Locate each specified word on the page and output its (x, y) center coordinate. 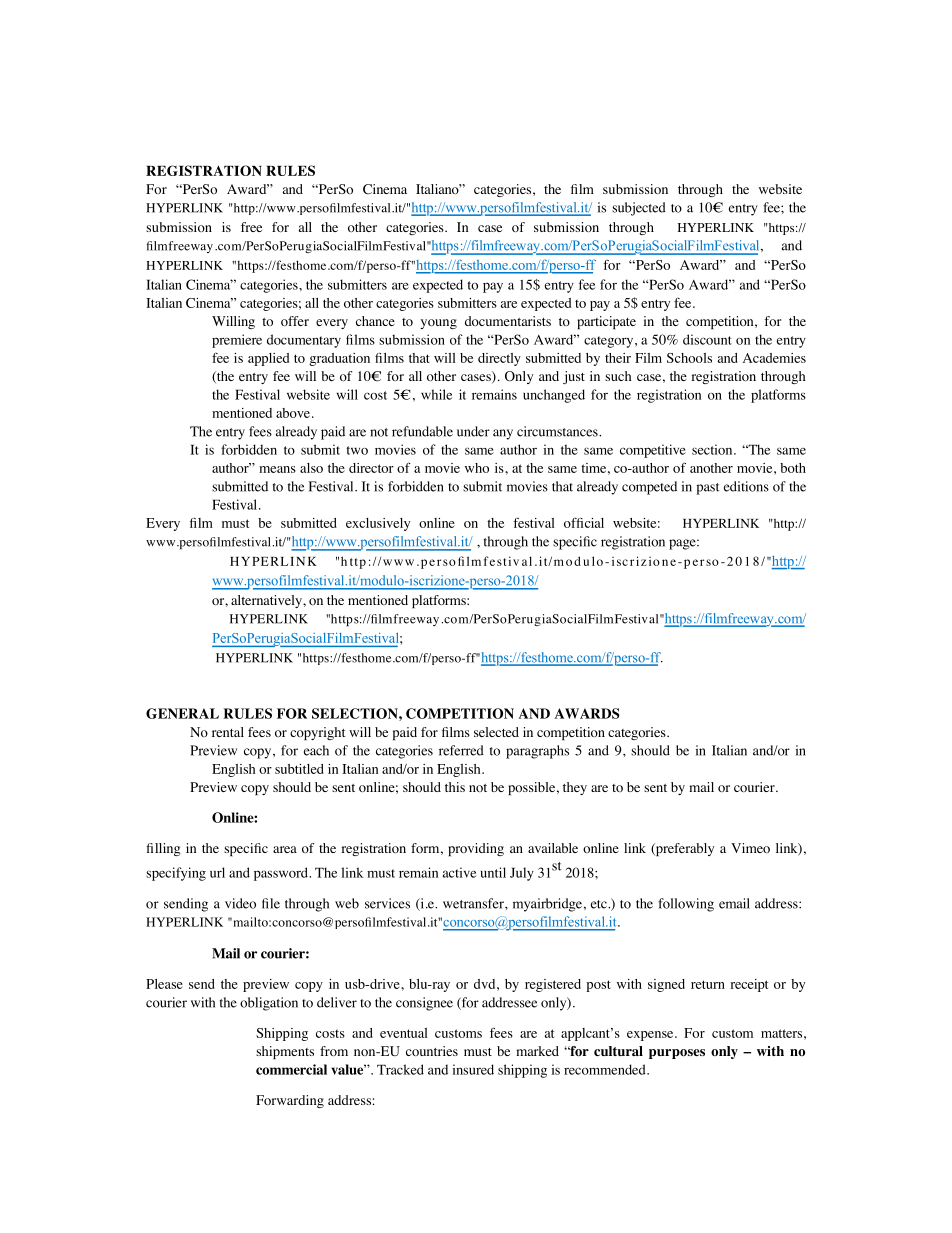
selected (496, 732)
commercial (291, 1069)
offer (295, 321)
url (217, 872)
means (277, 469)
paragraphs (537, 752)
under (473, 431)
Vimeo (750, 848)
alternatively (267, 601)
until (493, 872)
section (713, 449)
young (438, 324)
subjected (639, 209)
